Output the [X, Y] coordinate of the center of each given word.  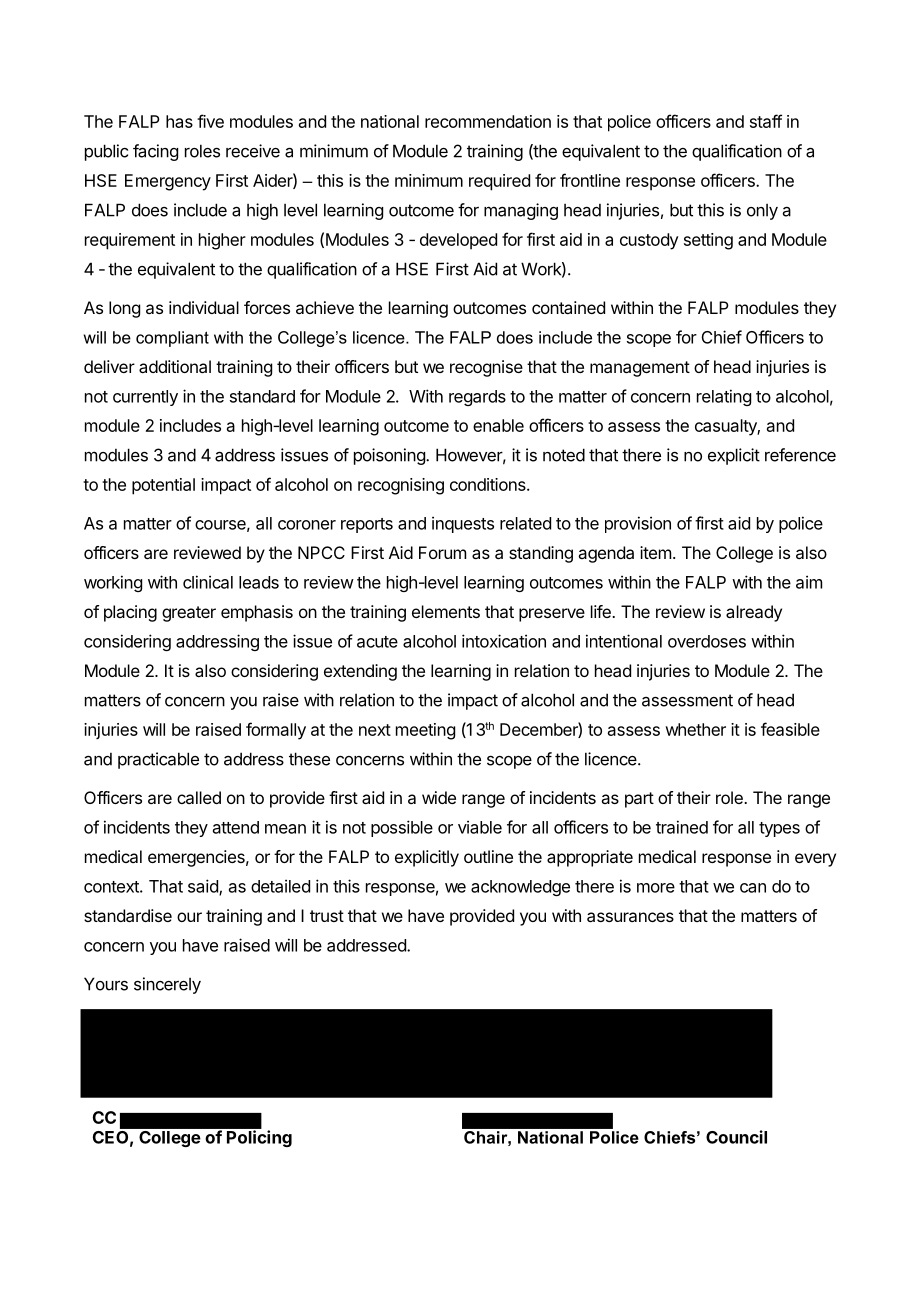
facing [155, 152]
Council [736, 1137]
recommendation [488, 121]
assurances [630, 917]
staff [766, 121]
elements [446, 611]
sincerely [167, 985]
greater [189, 614]
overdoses [707, 641]
